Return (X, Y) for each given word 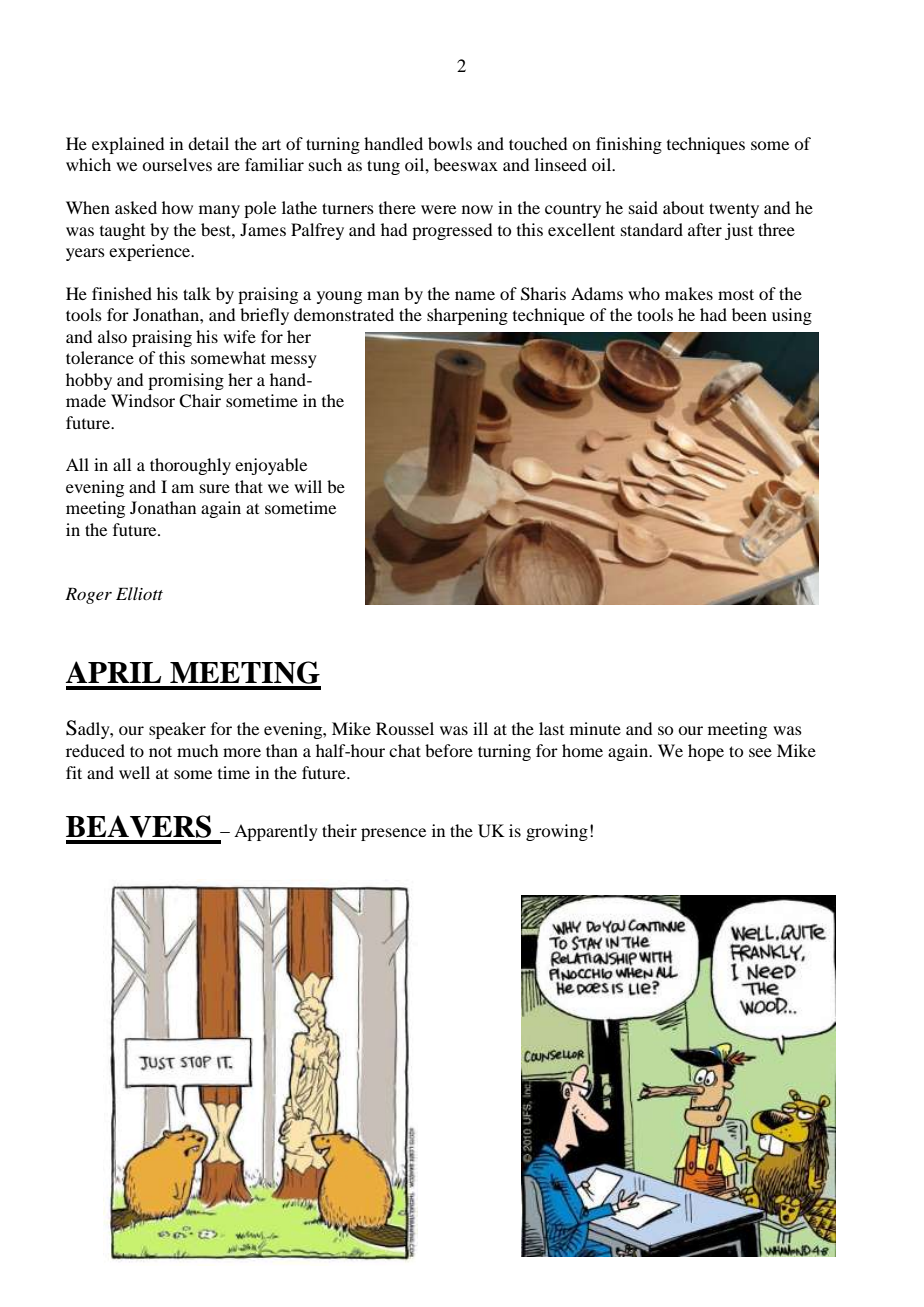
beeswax (466, 164)
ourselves (177, 164)
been (749, 314)
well (134, 772)
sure (215, 488)
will (308, 486)
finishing (629, 145)
